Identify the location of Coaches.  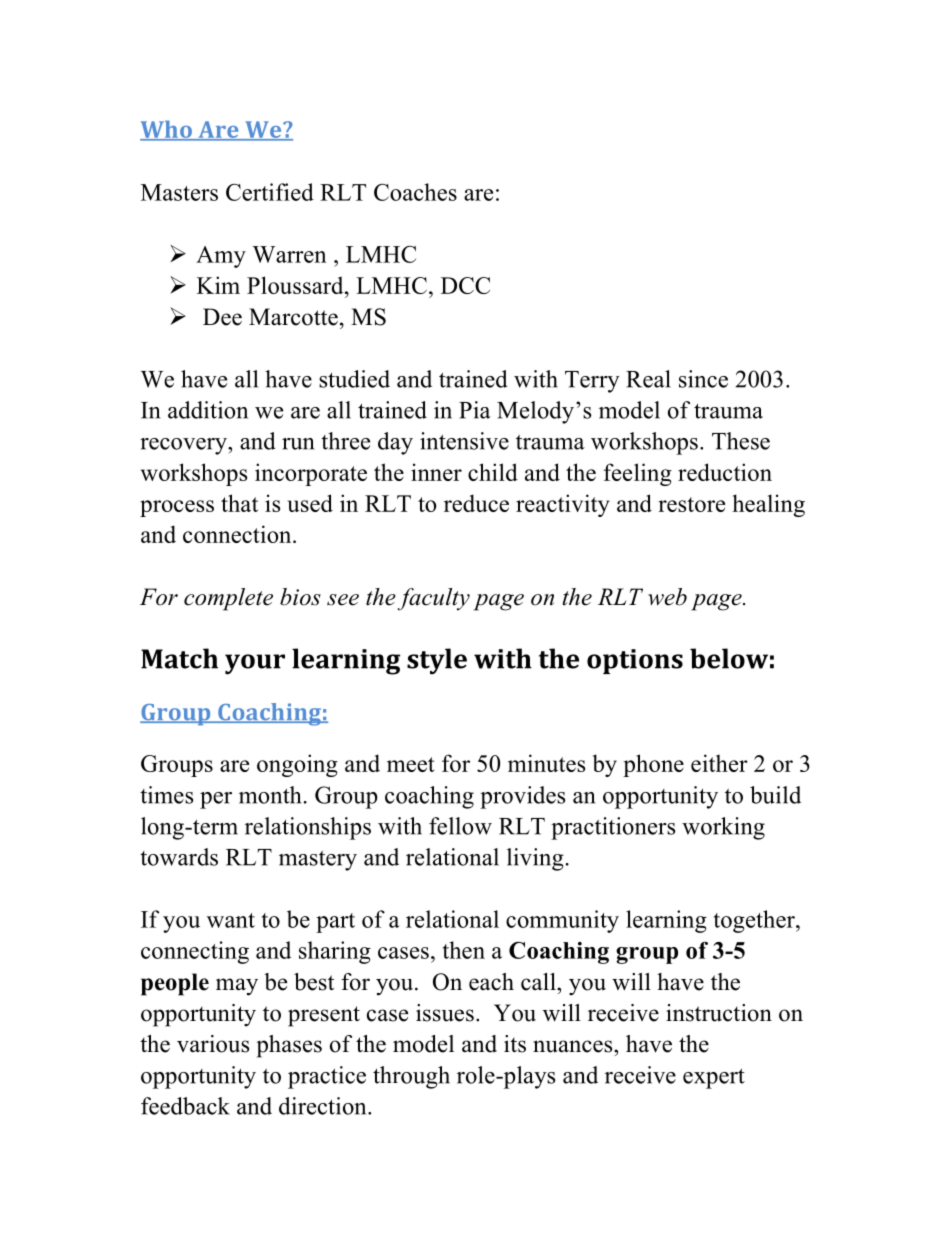
(415, 192).
